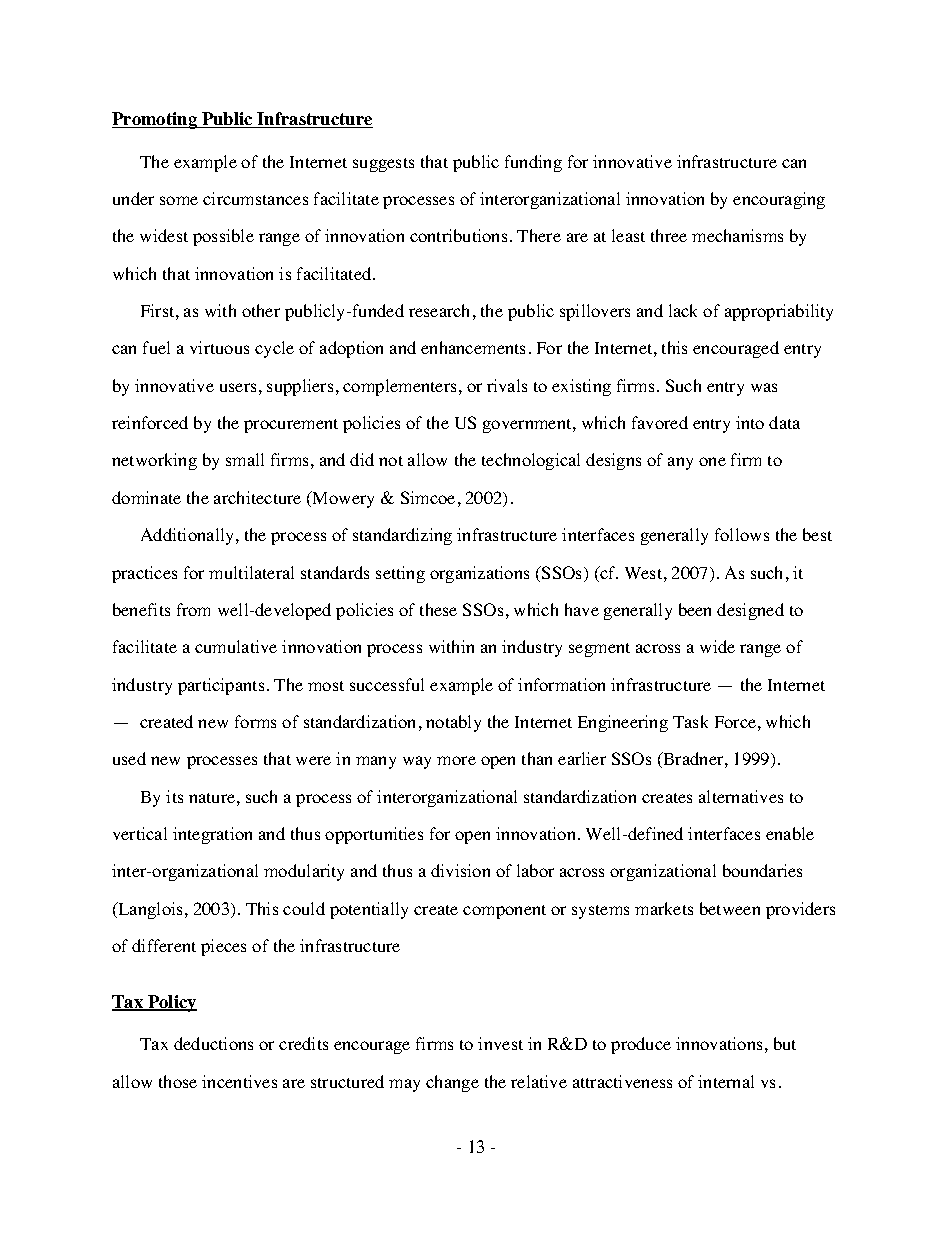  I want to click on deductions, so click(213, 1043).
